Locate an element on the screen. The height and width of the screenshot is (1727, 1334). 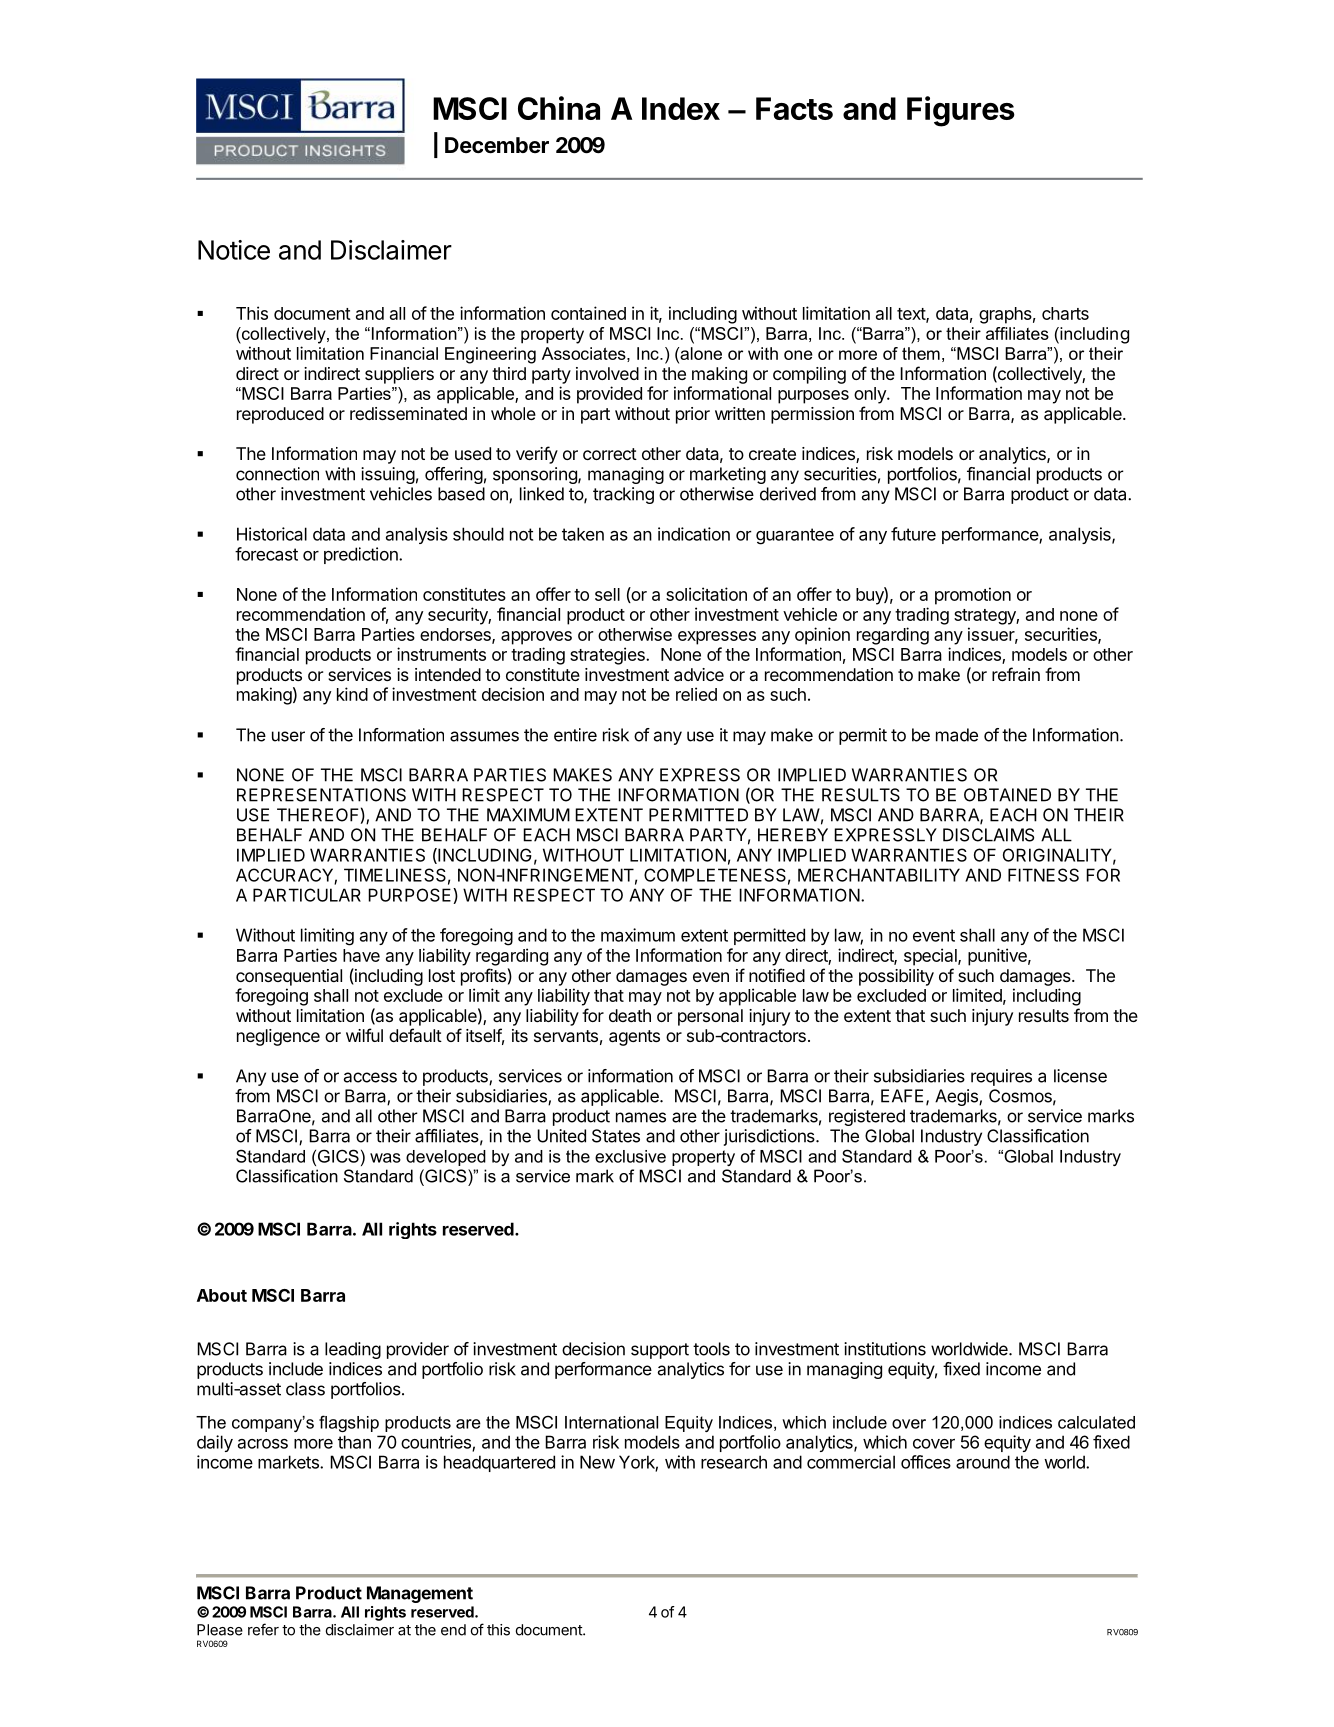
Figures is located at coordinates (961, 111).
